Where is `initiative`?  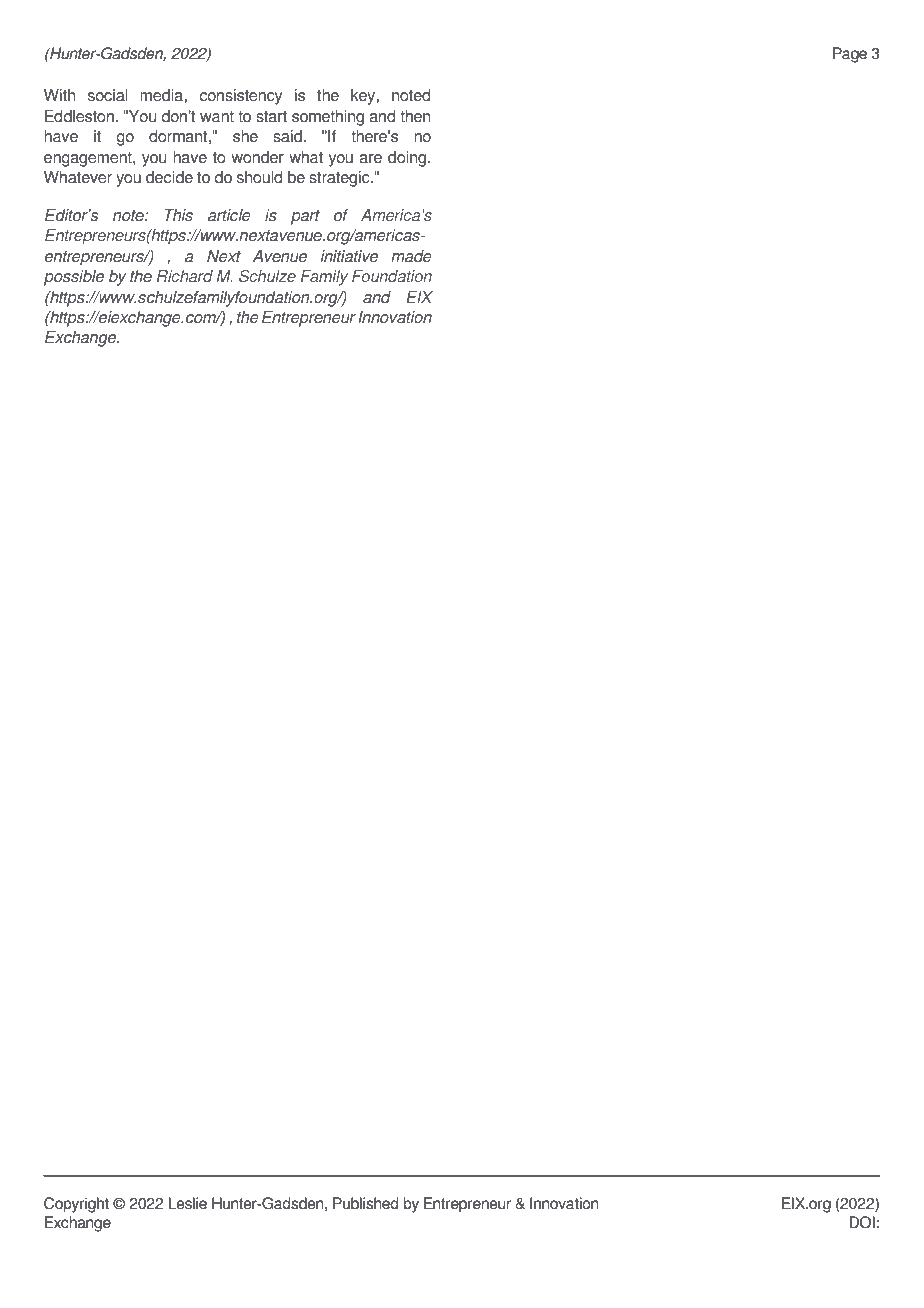 initiative is located at coordinates (349, 256).
